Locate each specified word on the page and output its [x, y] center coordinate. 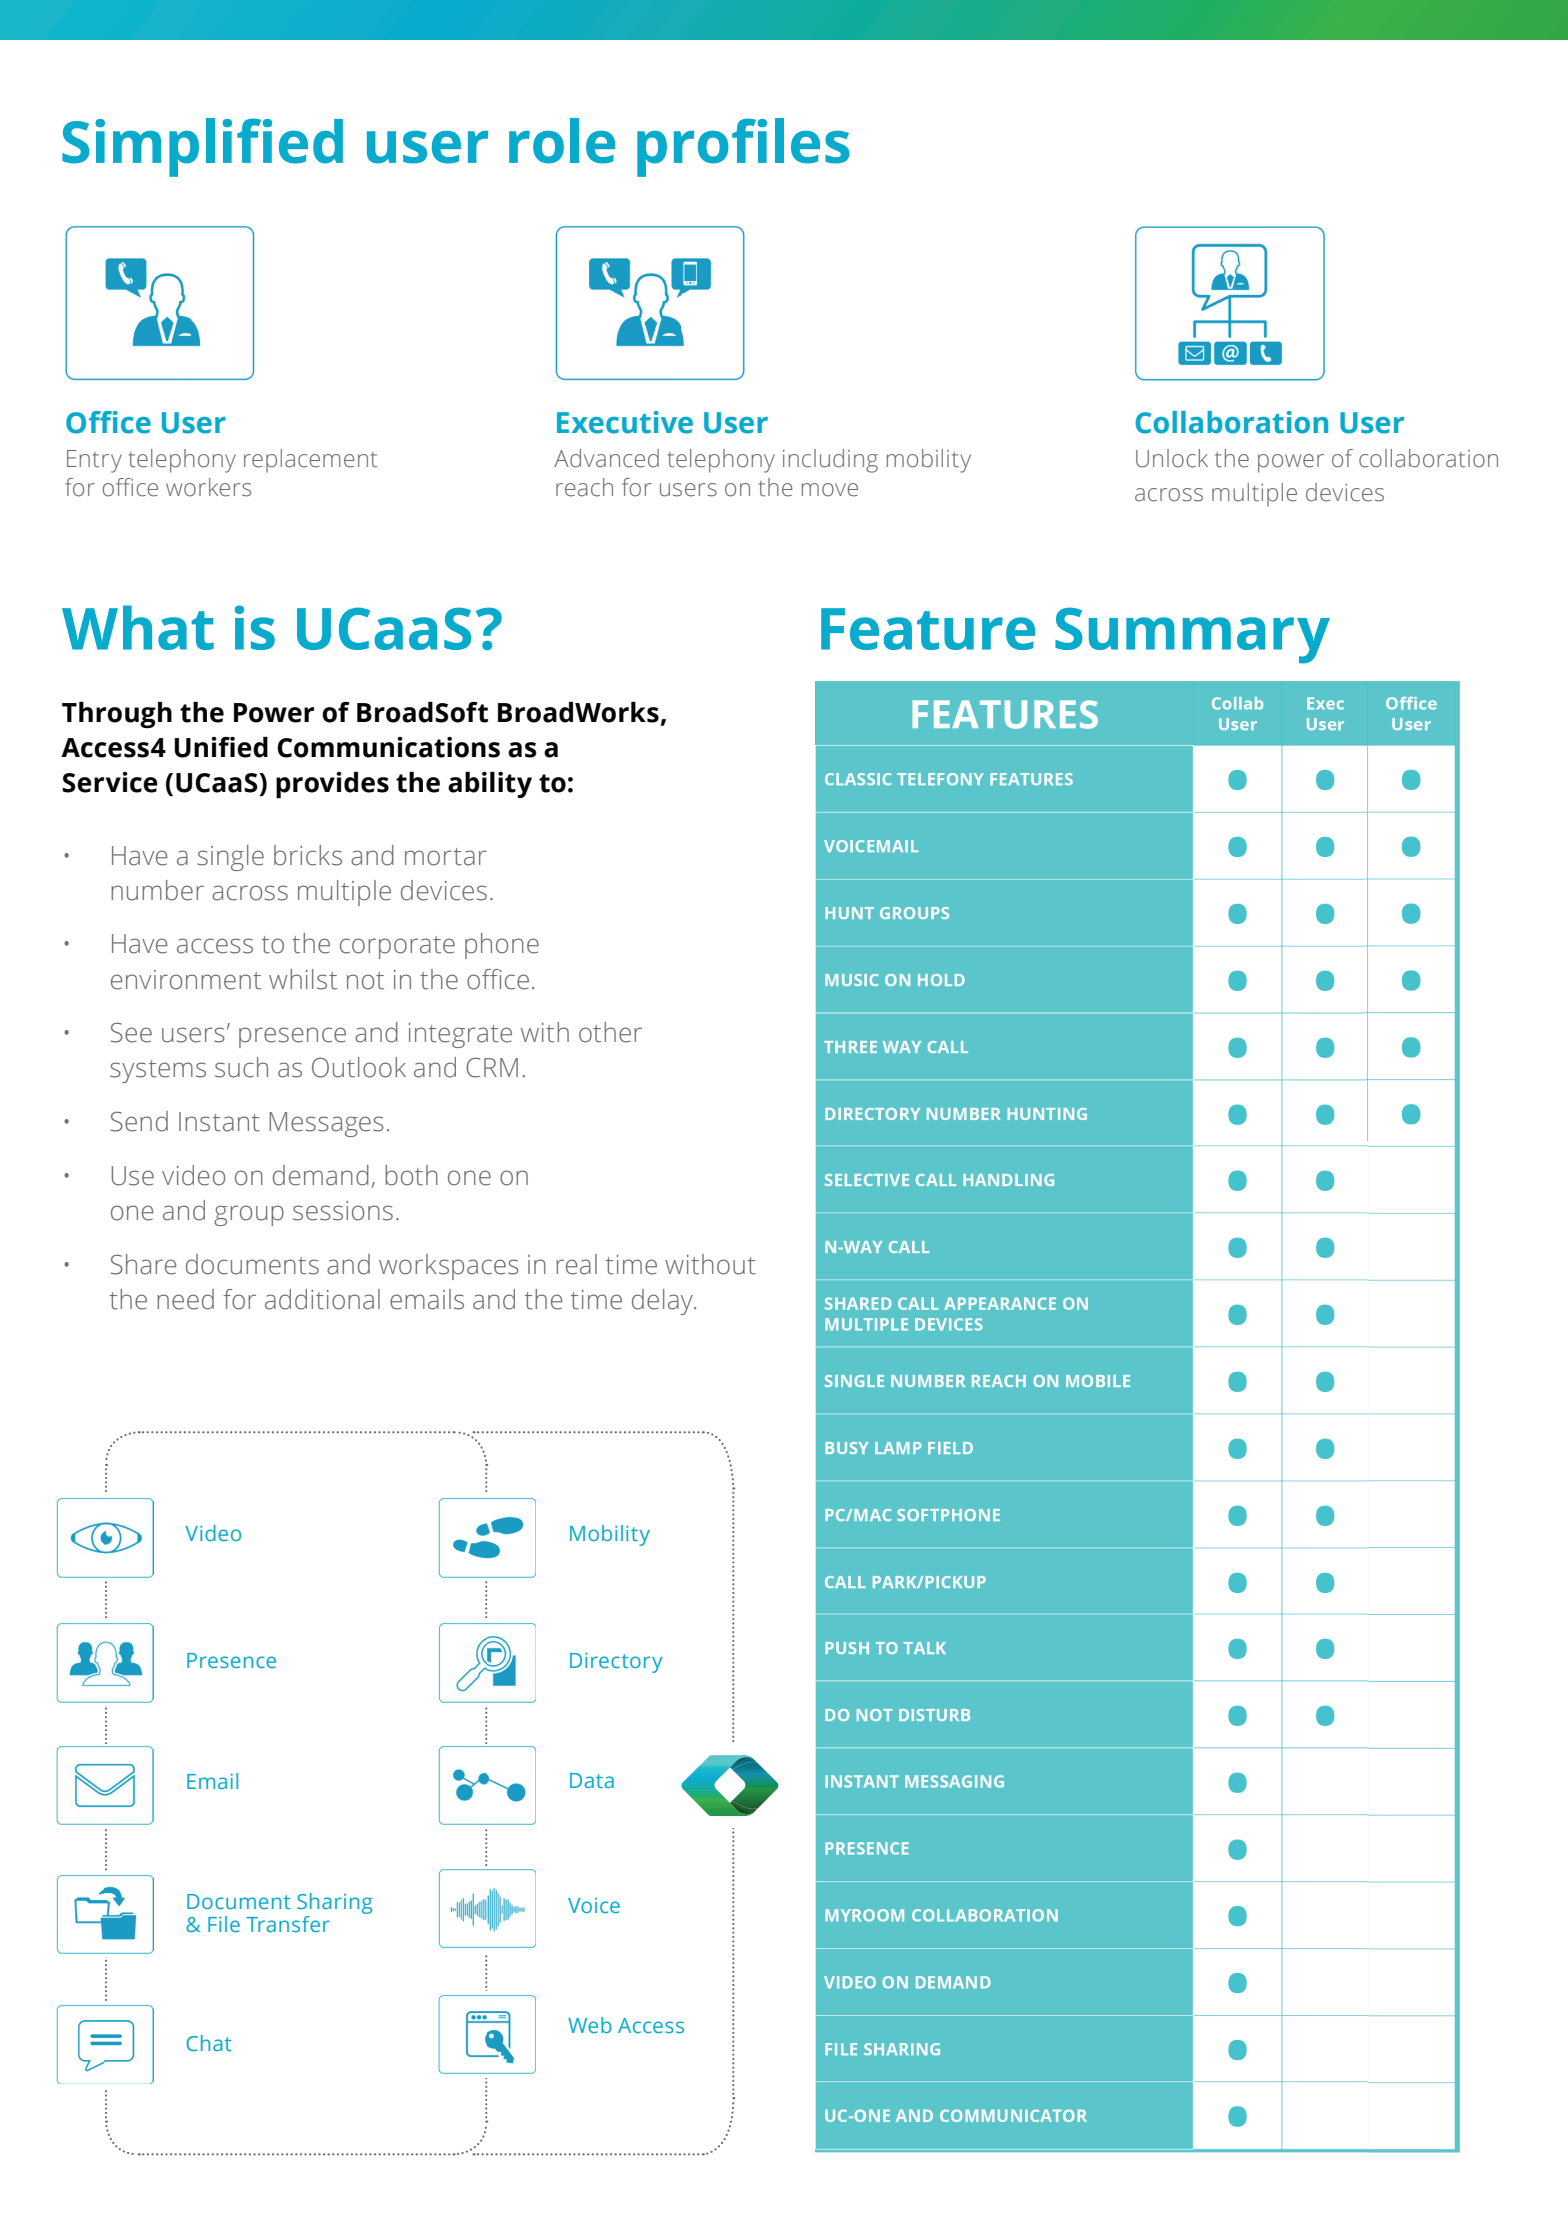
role [562, 141]
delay [664, 1302]
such [241, 1067]
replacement [310, 461]
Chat [208, 2043]
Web [590, 2025]
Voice [594, 1905]
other [610, 1032]
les [812, 141]
